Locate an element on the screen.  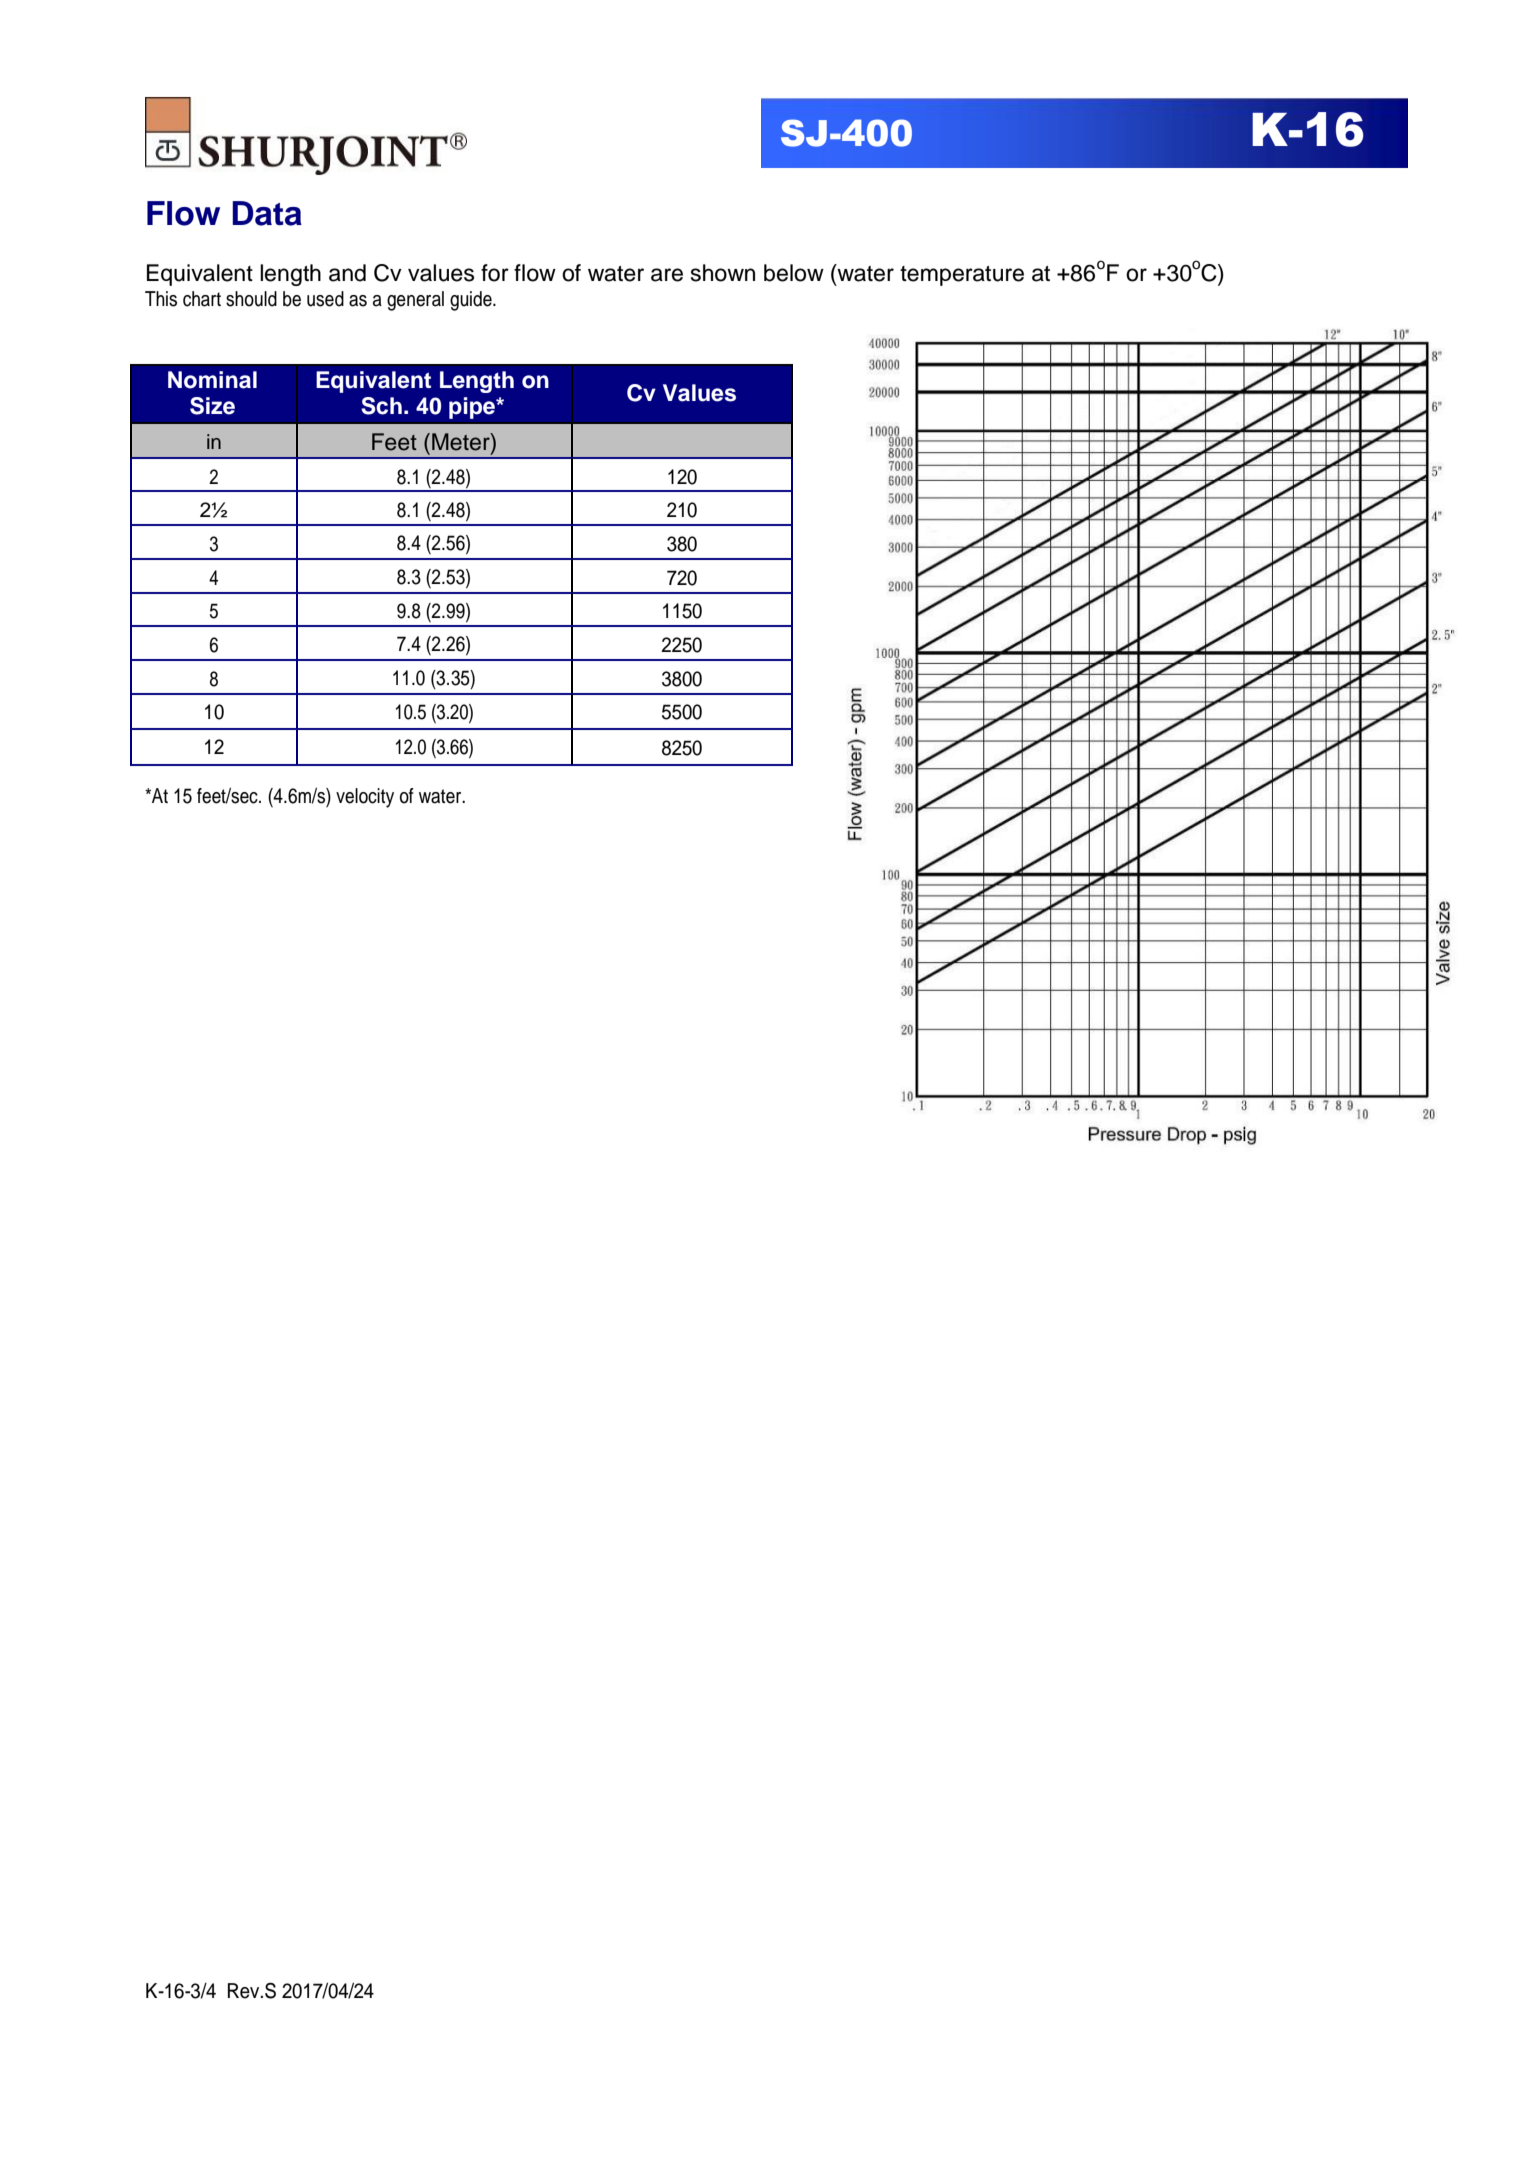
Sch is located at coordinates (381, 406).
